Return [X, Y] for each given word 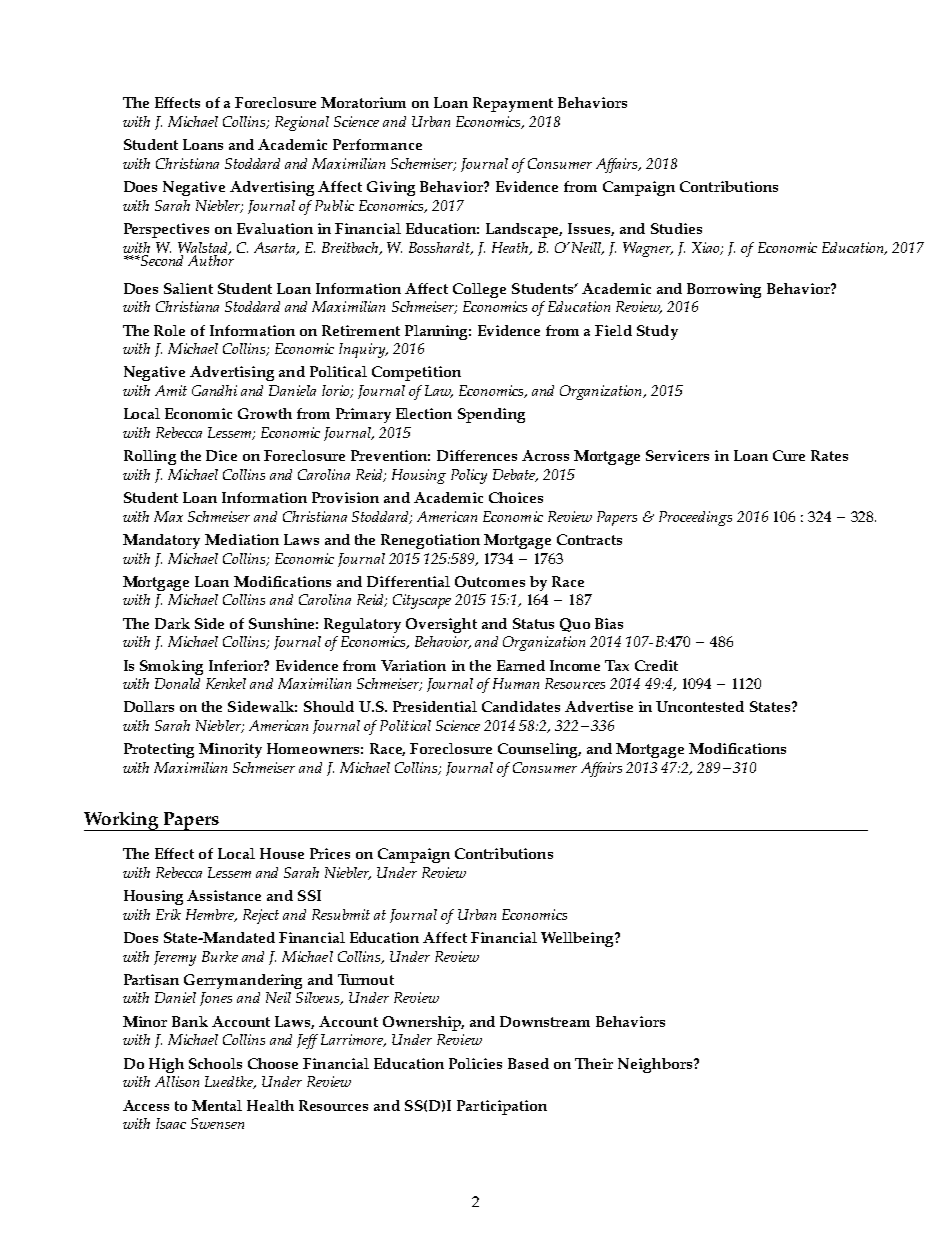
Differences [477, 455]
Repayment [513, 104]
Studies [676, 228]
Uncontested [700, 706]
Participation [502, 1107]
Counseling [539, 750]
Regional [302, 123]
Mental [217, 1105]
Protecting [159, 750]
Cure [789, 455]
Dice [221, 455]
